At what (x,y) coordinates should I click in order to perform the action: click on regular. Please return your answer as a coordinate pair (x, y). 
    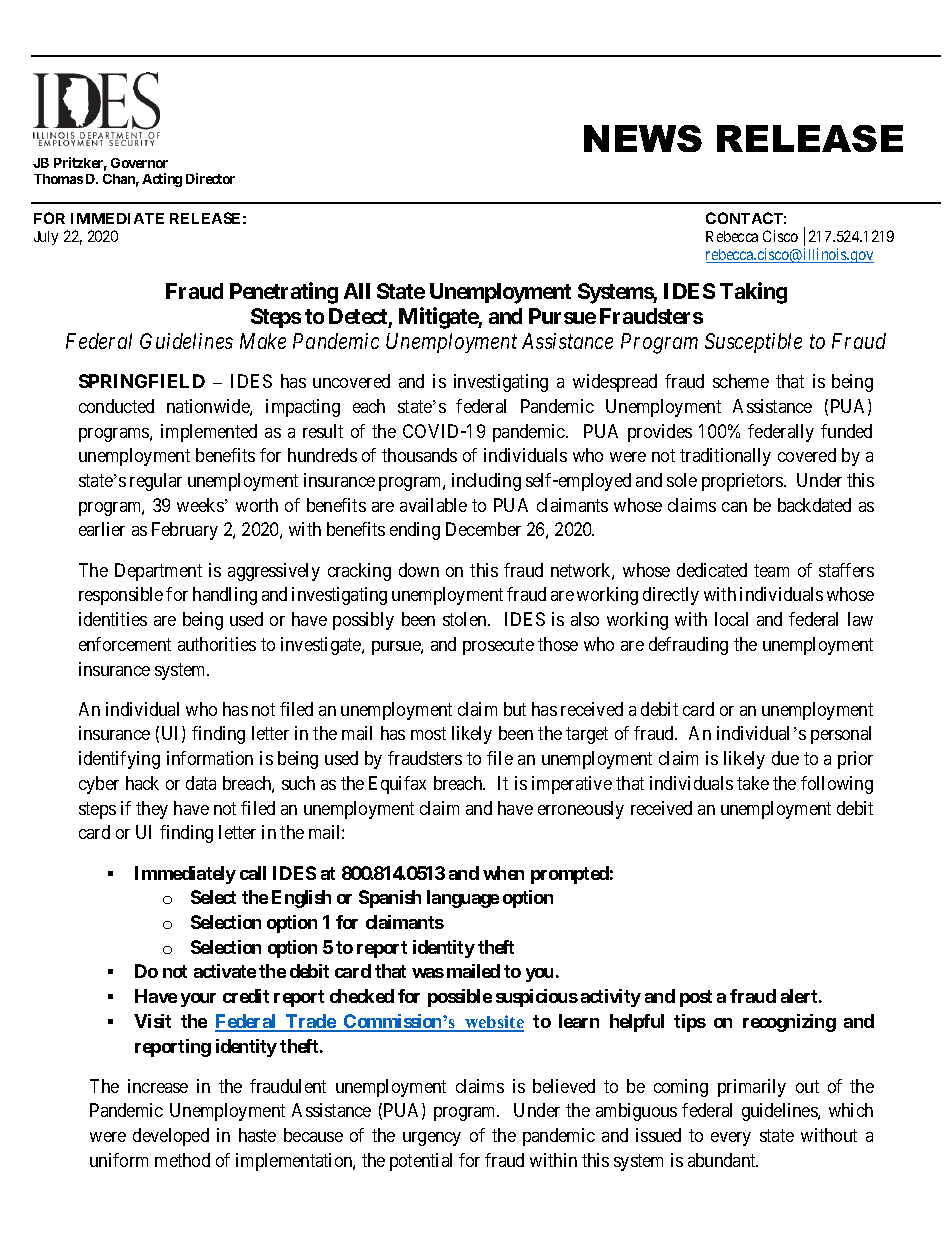
    Looking at the image, I should click on (156, 482).
